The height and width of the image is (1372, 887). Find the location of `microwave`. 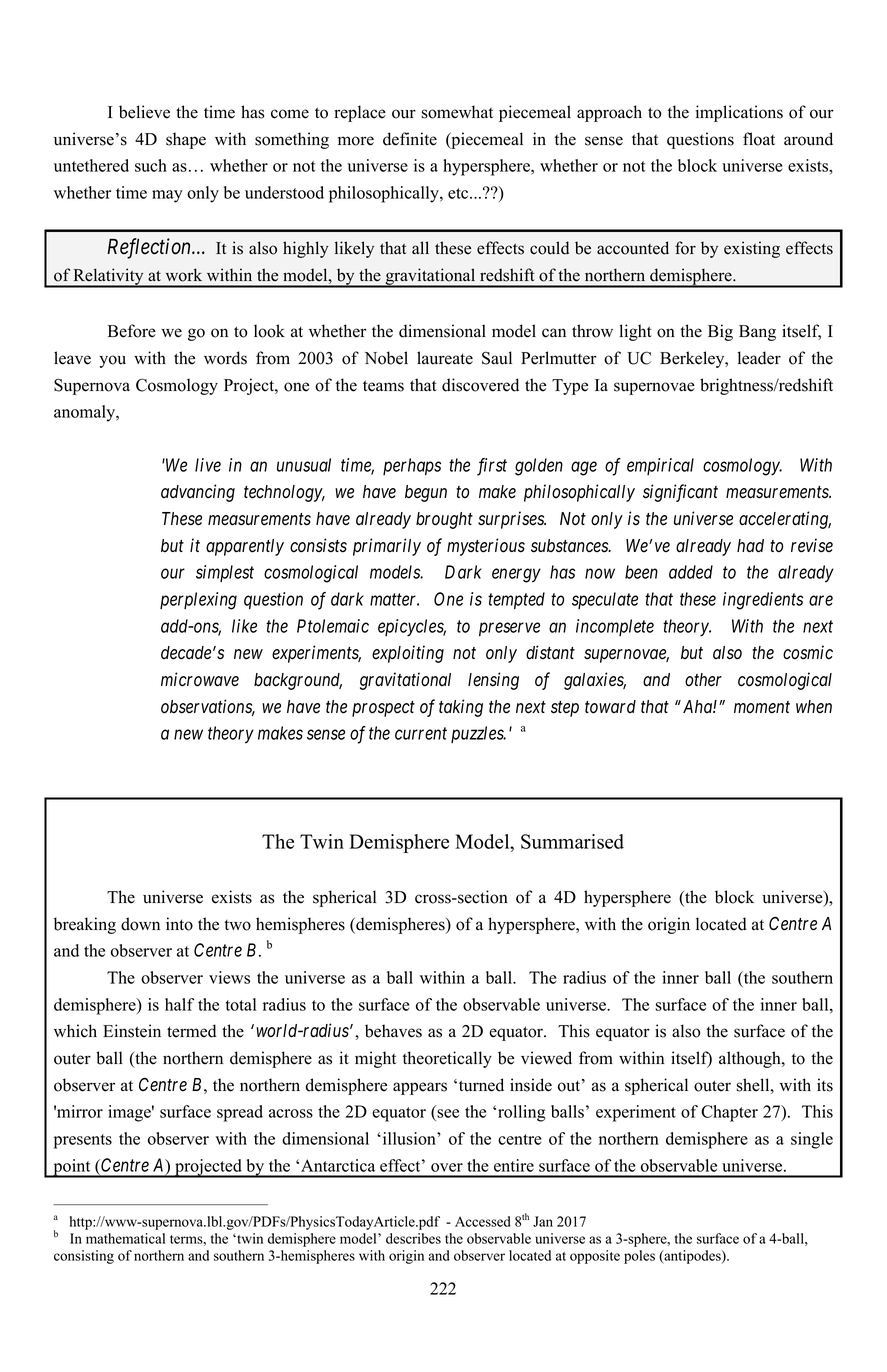

microwave is located at coordinates (200, 679).
